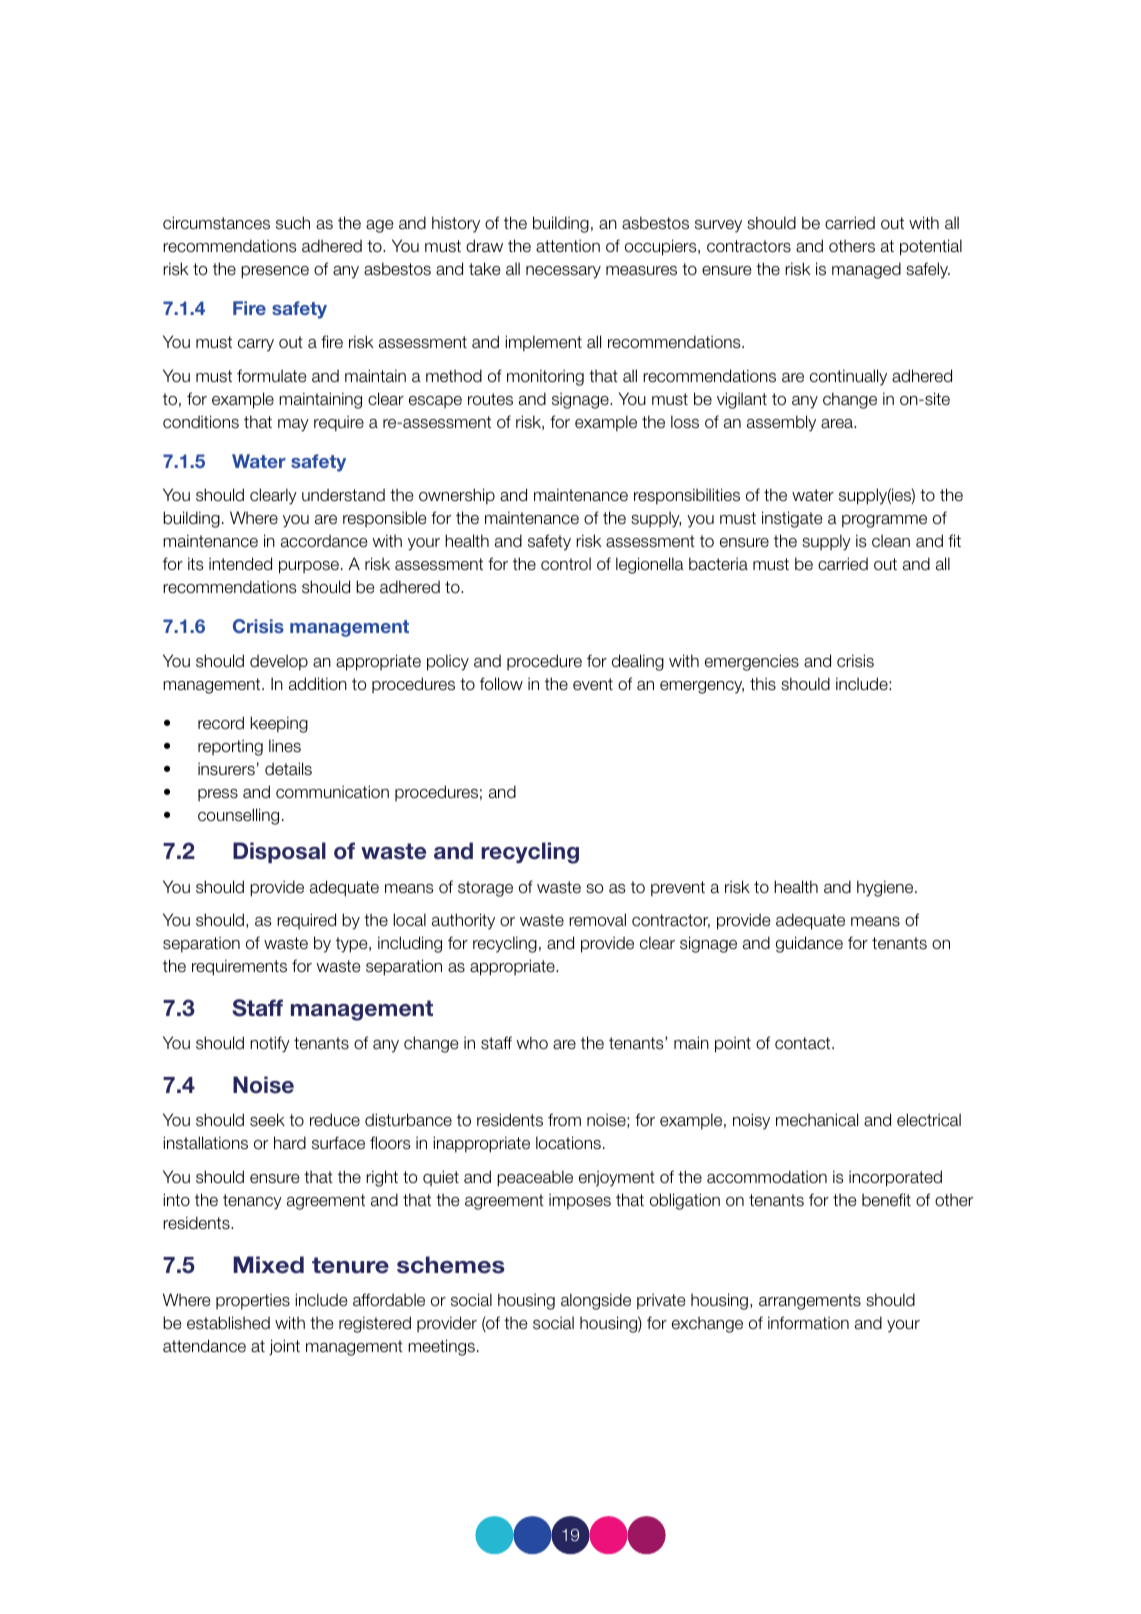 The width and height of the document is (1141, 1614). Describe the element at coordinates (275, 272) in the document. I see `presence` at that location.
